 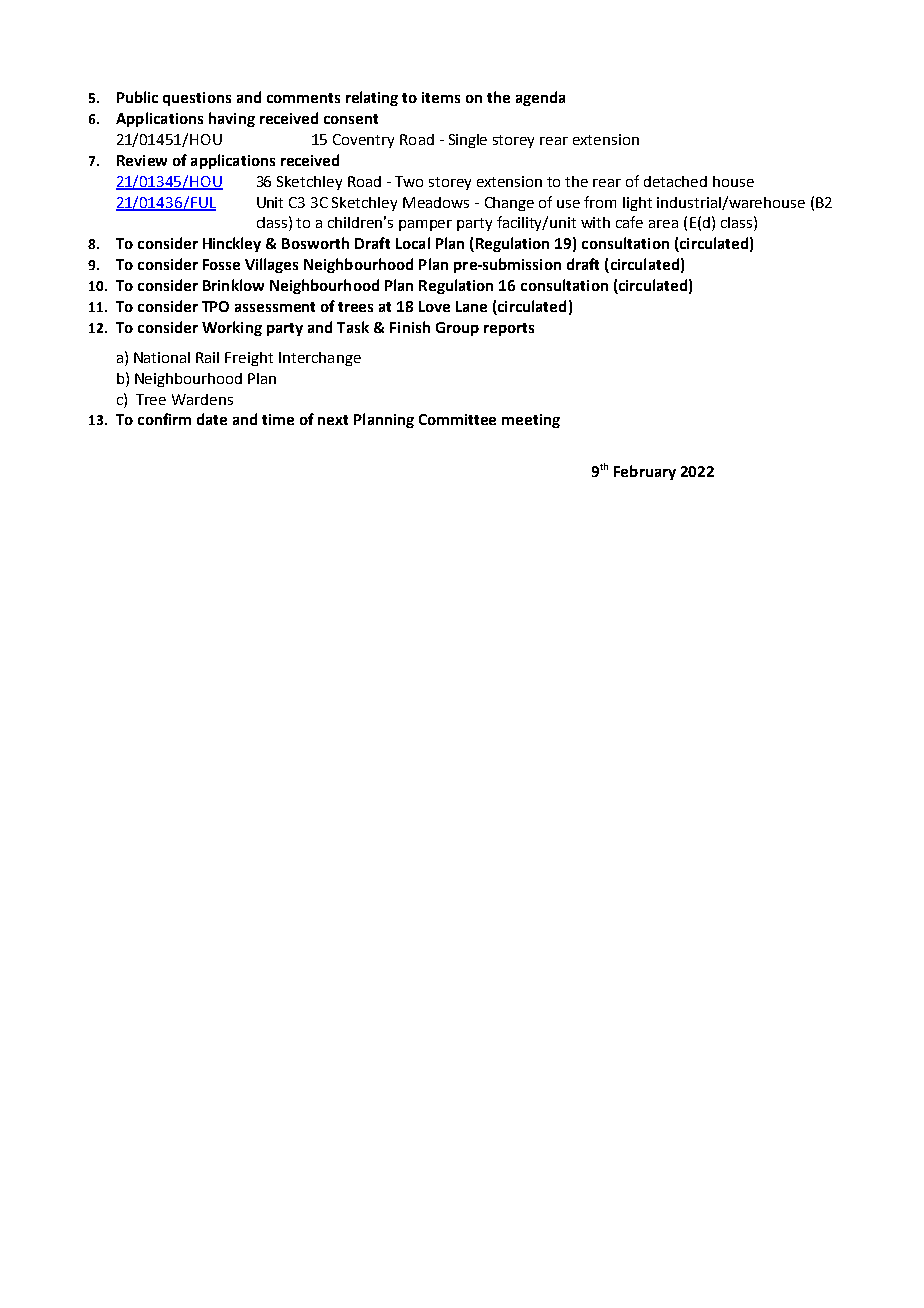 What do you see at coordinates (212, 419) in the screenshot?
I see `date` at bounding box center [212, 419].
